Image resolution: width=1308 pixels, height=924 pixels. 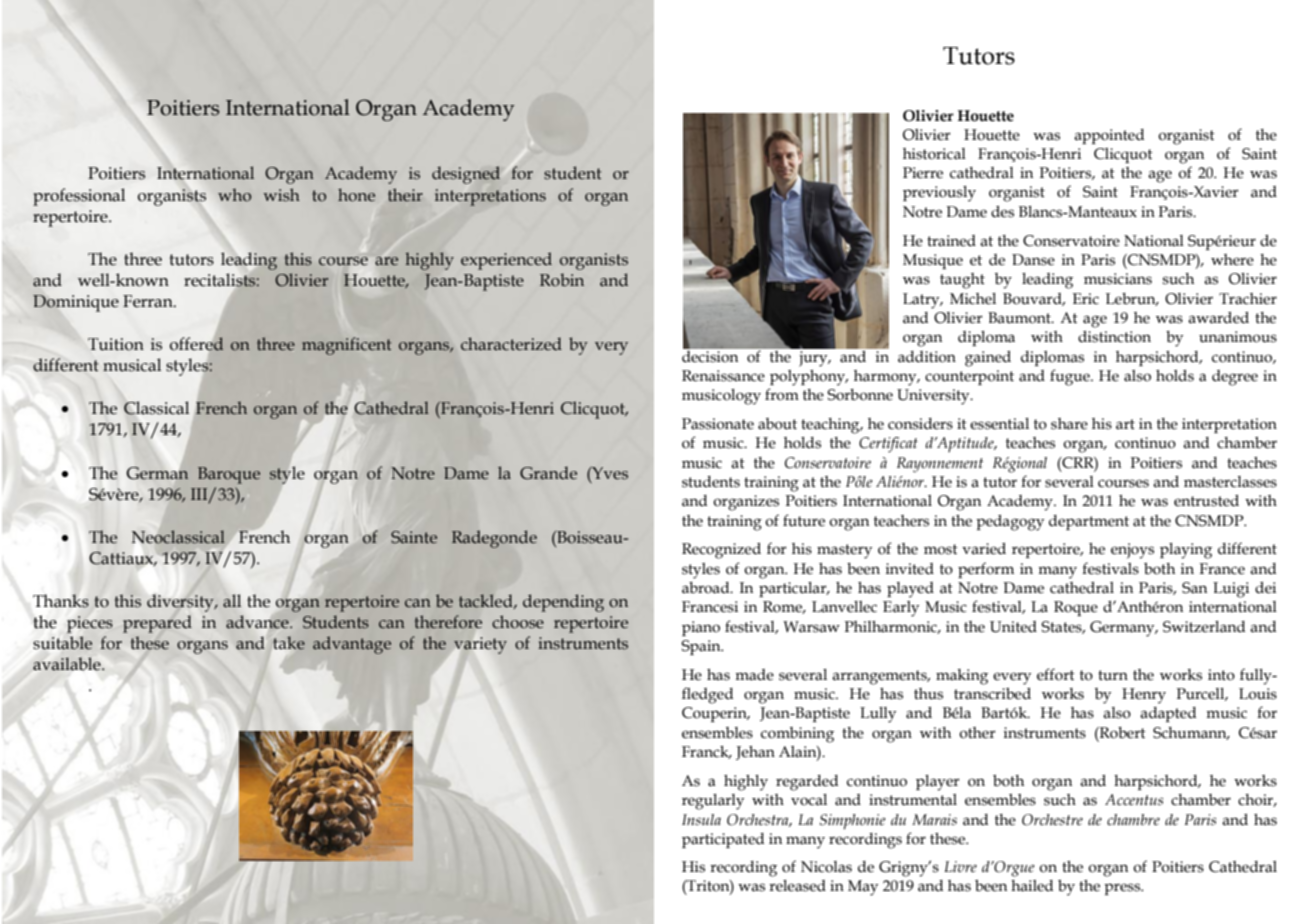 What do you see at coordinates (232, 601) in the page?
I see `all` at bounding box center [232, 601].
